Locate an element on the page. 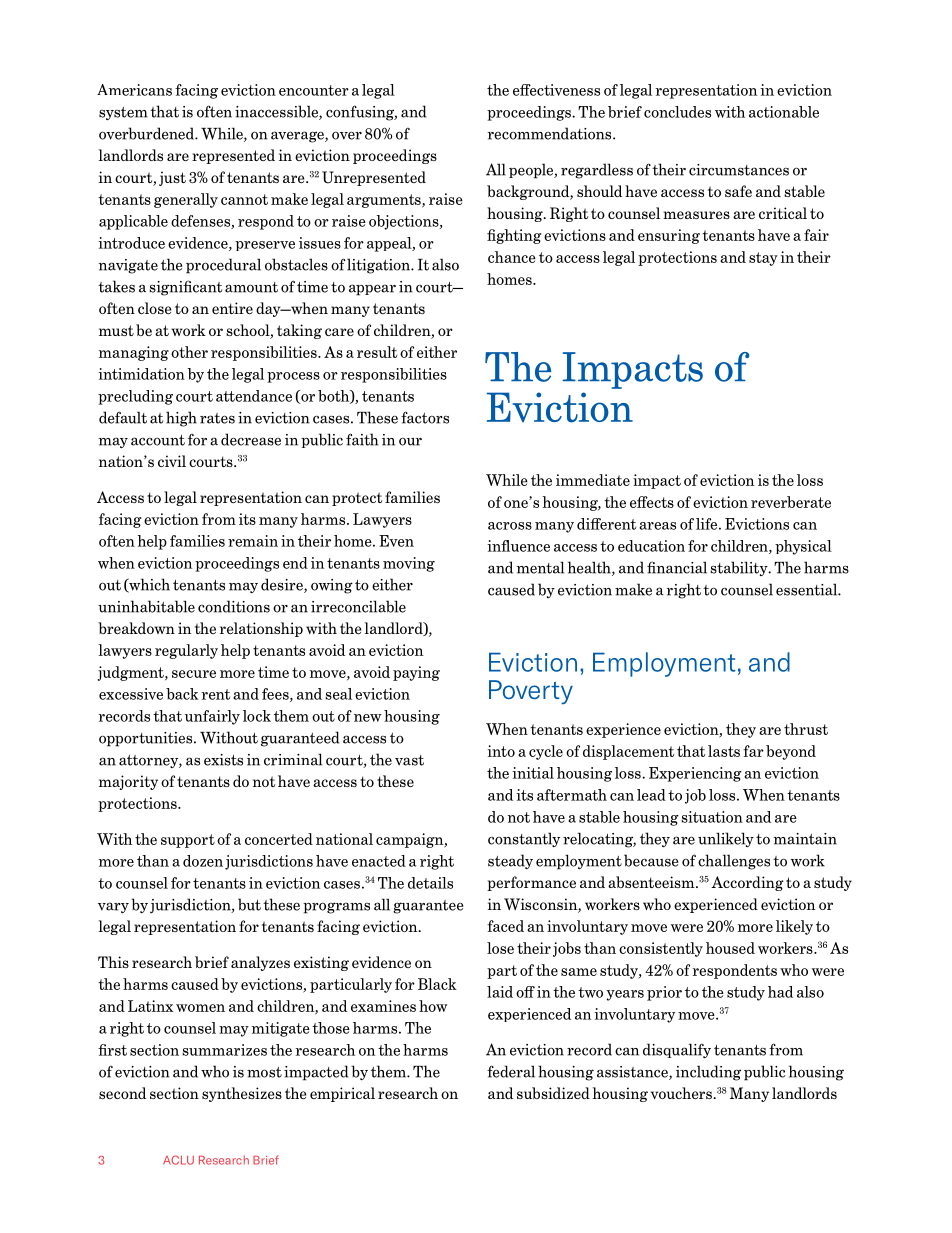 The image size is (952, 1233). situation is located at coordinates (712, 817).
